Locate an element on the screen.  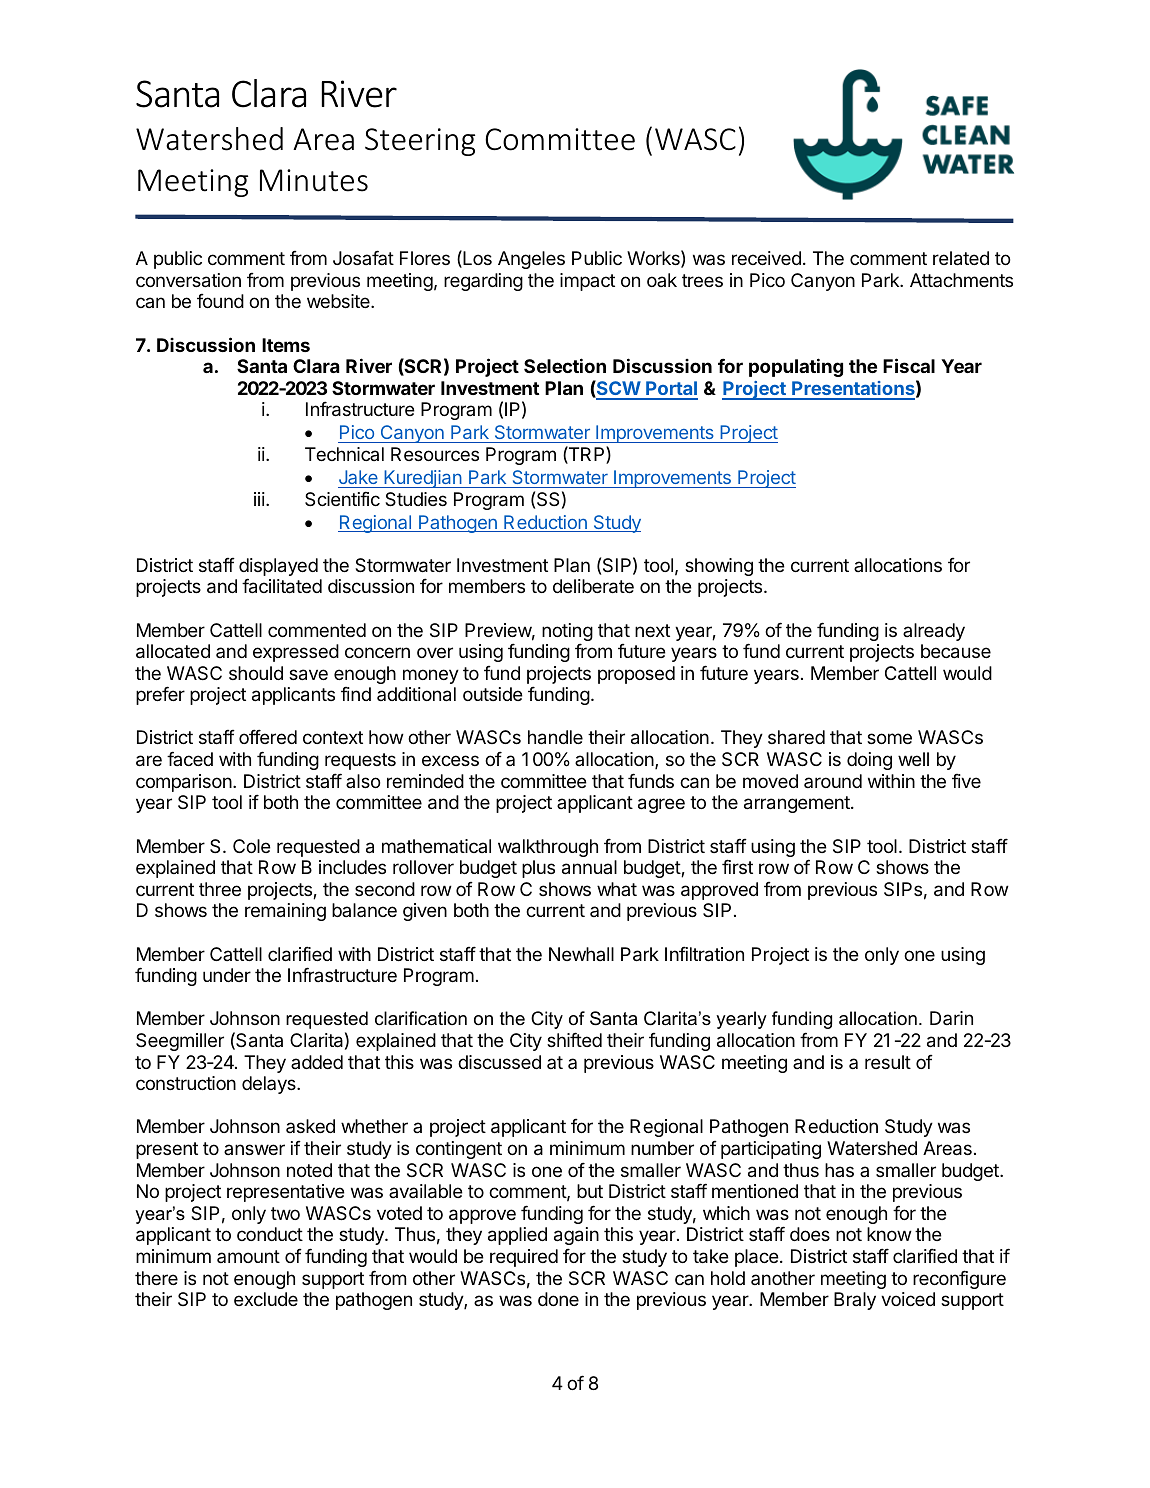
displayed is located at coordinates (278, 568).
